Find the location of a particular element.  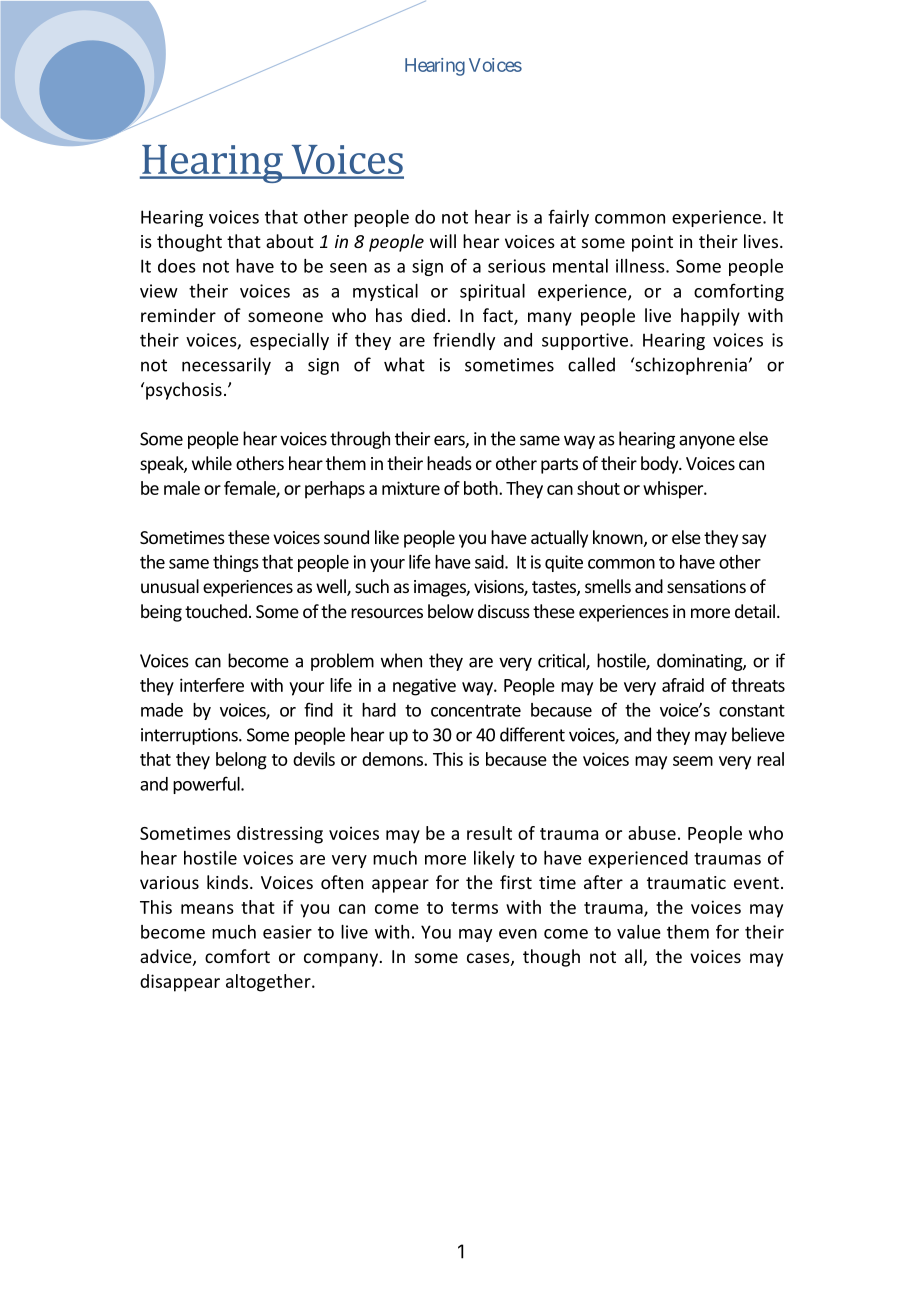

touched is located at coordinates (216, 611).
